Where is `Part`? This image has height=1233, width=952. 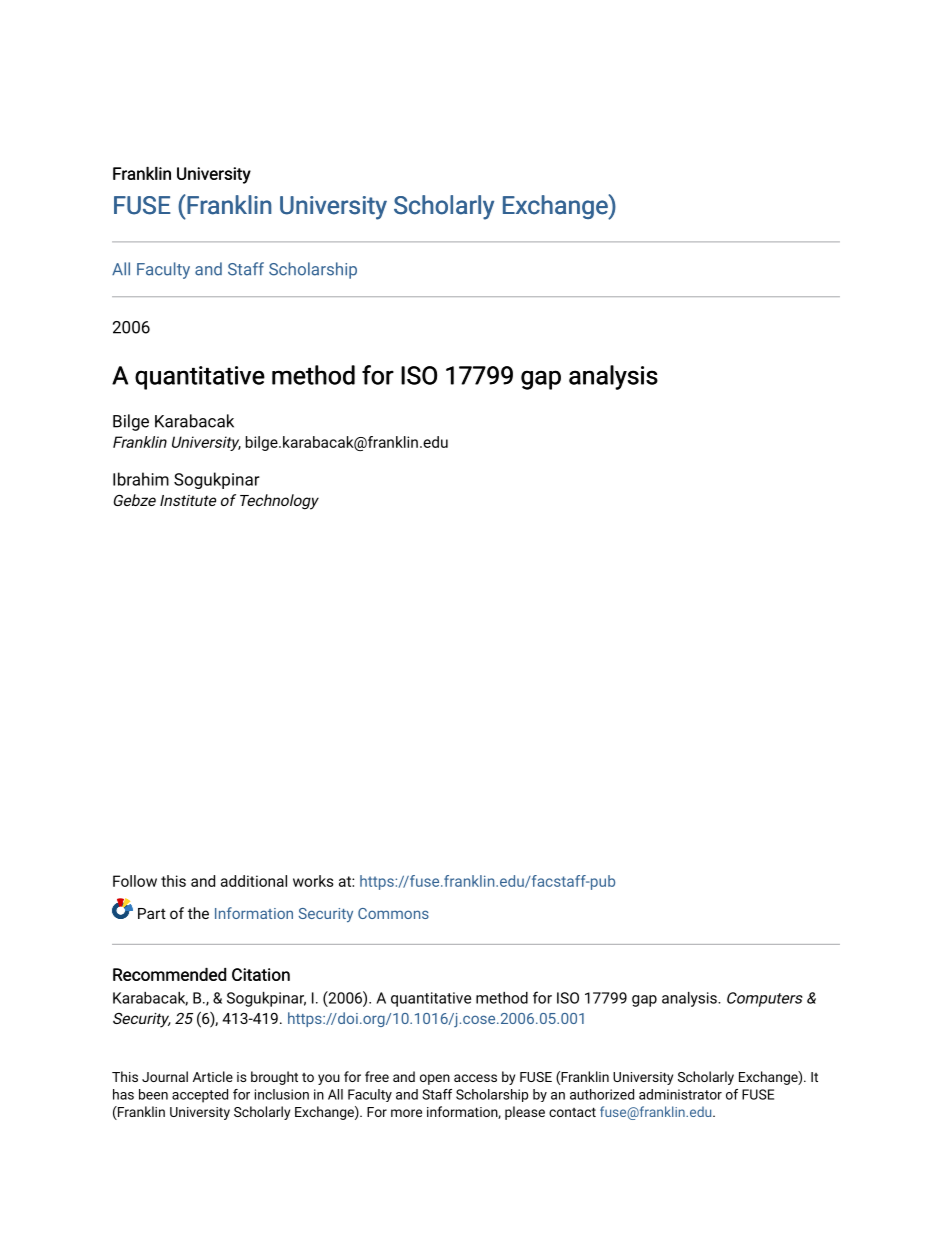 Part is located at coordinates (152, 913).
